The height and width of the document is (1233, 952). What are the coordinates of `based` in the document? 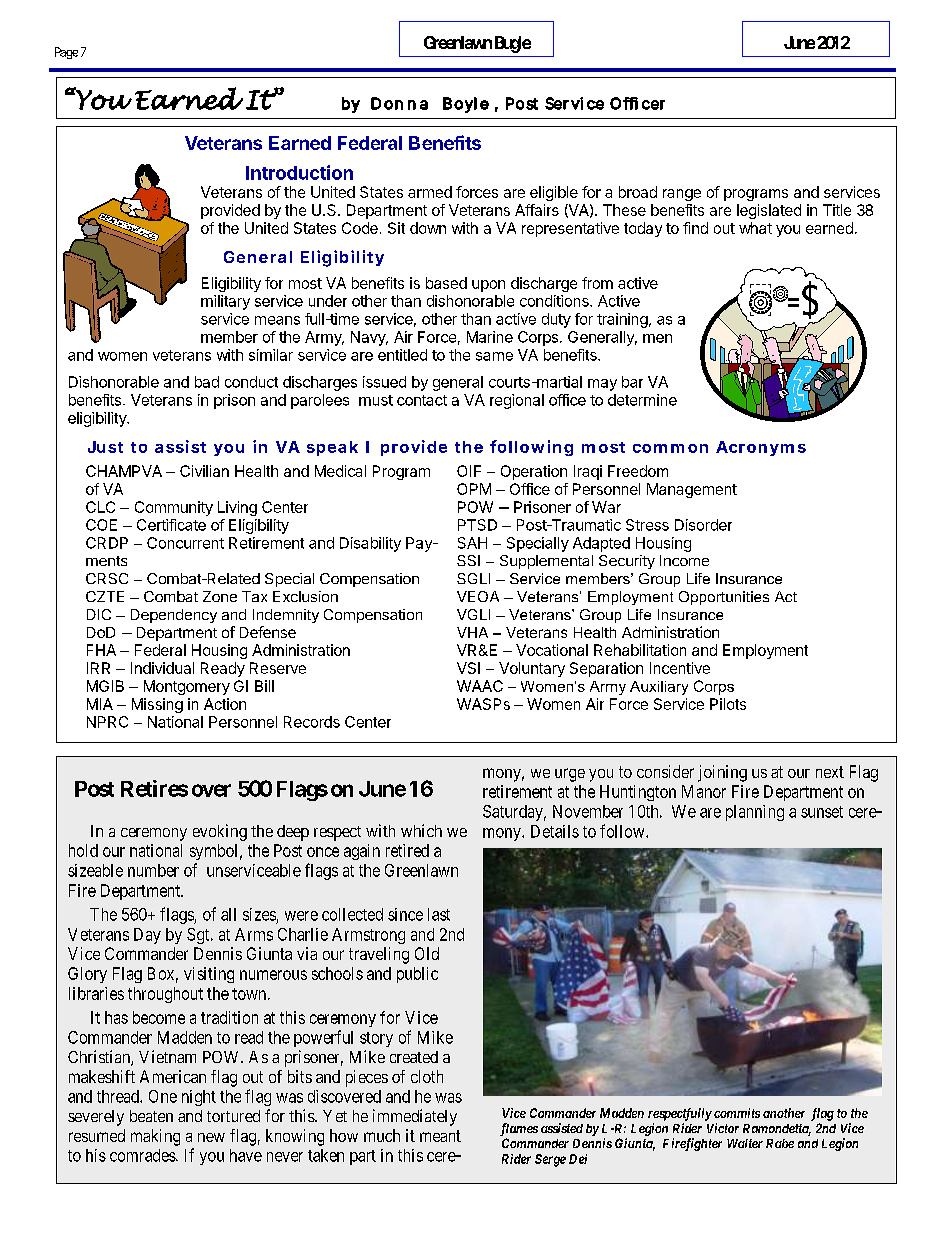 It's located at (446, 283).
